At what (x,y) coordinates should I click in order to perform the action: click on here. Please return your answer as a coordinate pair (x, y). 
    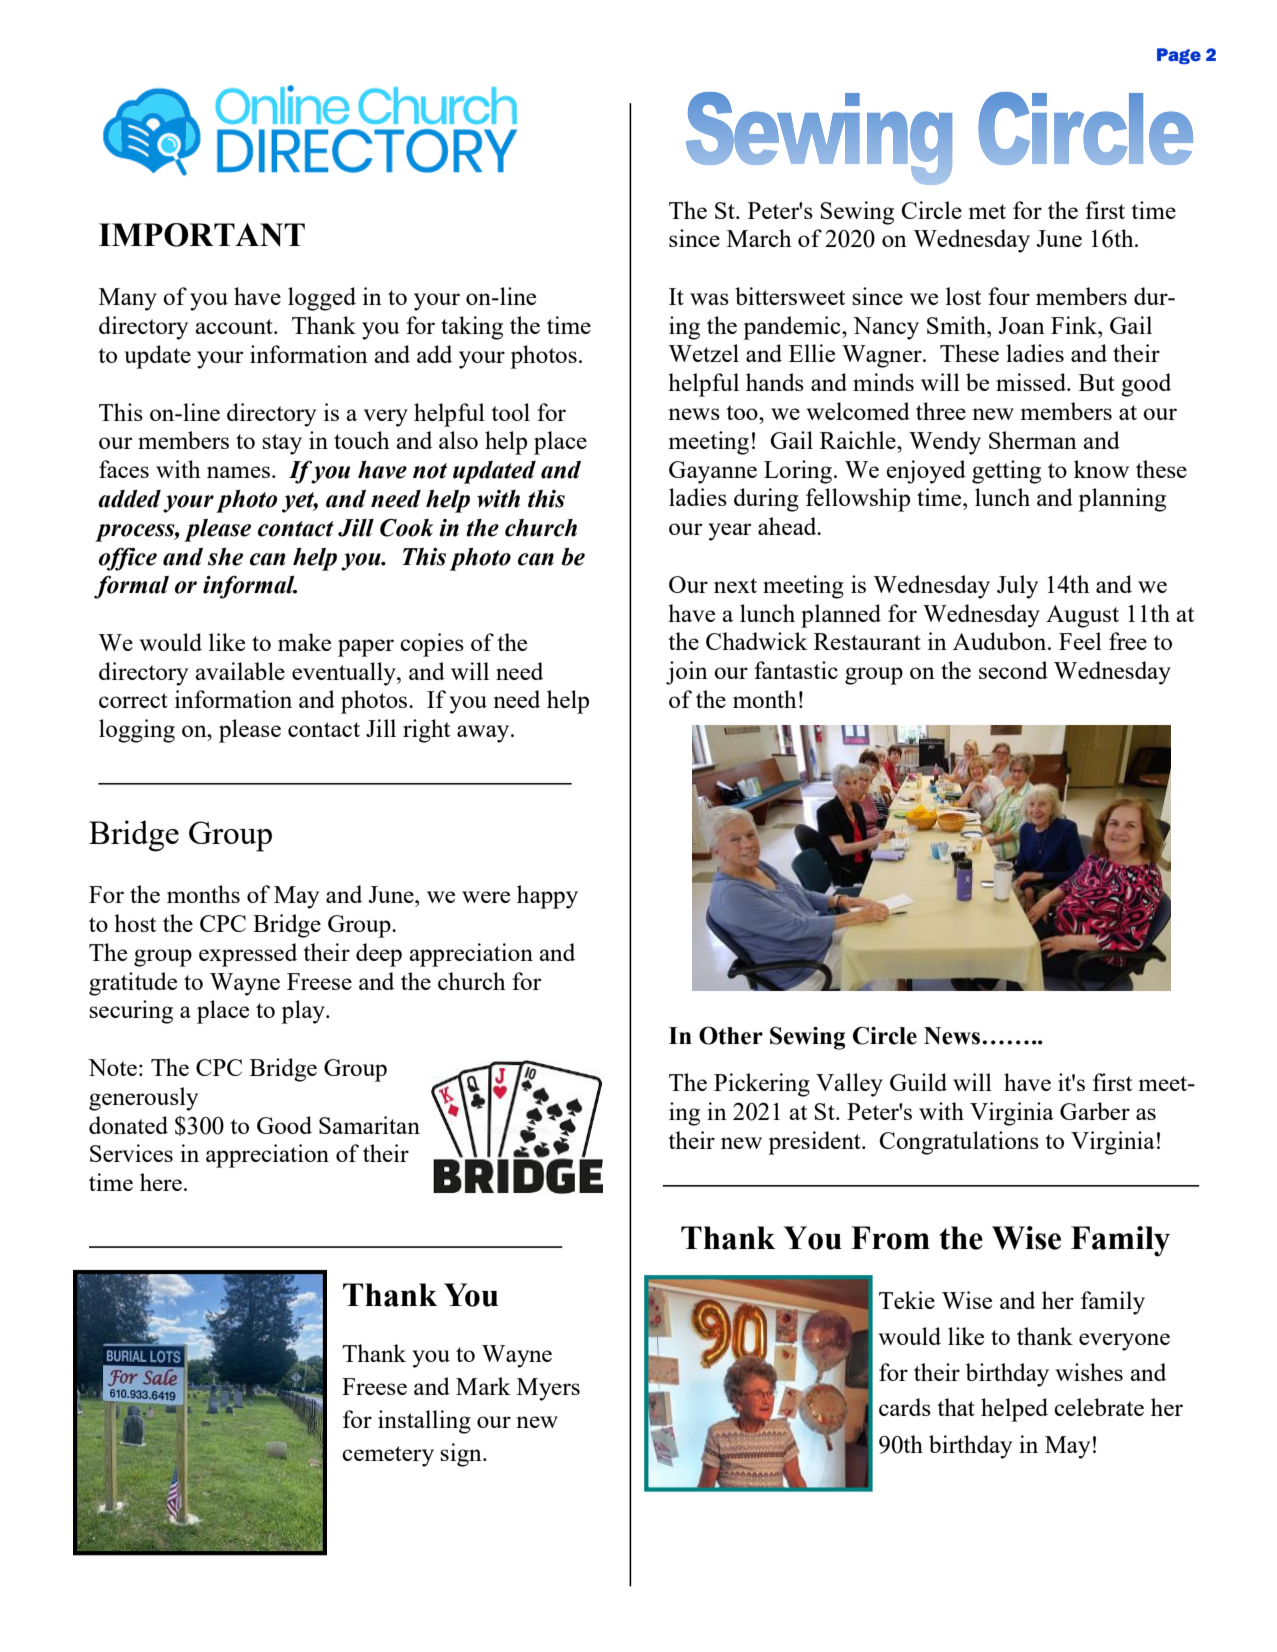
    Looking at the image, I should click on (161, 1182).
